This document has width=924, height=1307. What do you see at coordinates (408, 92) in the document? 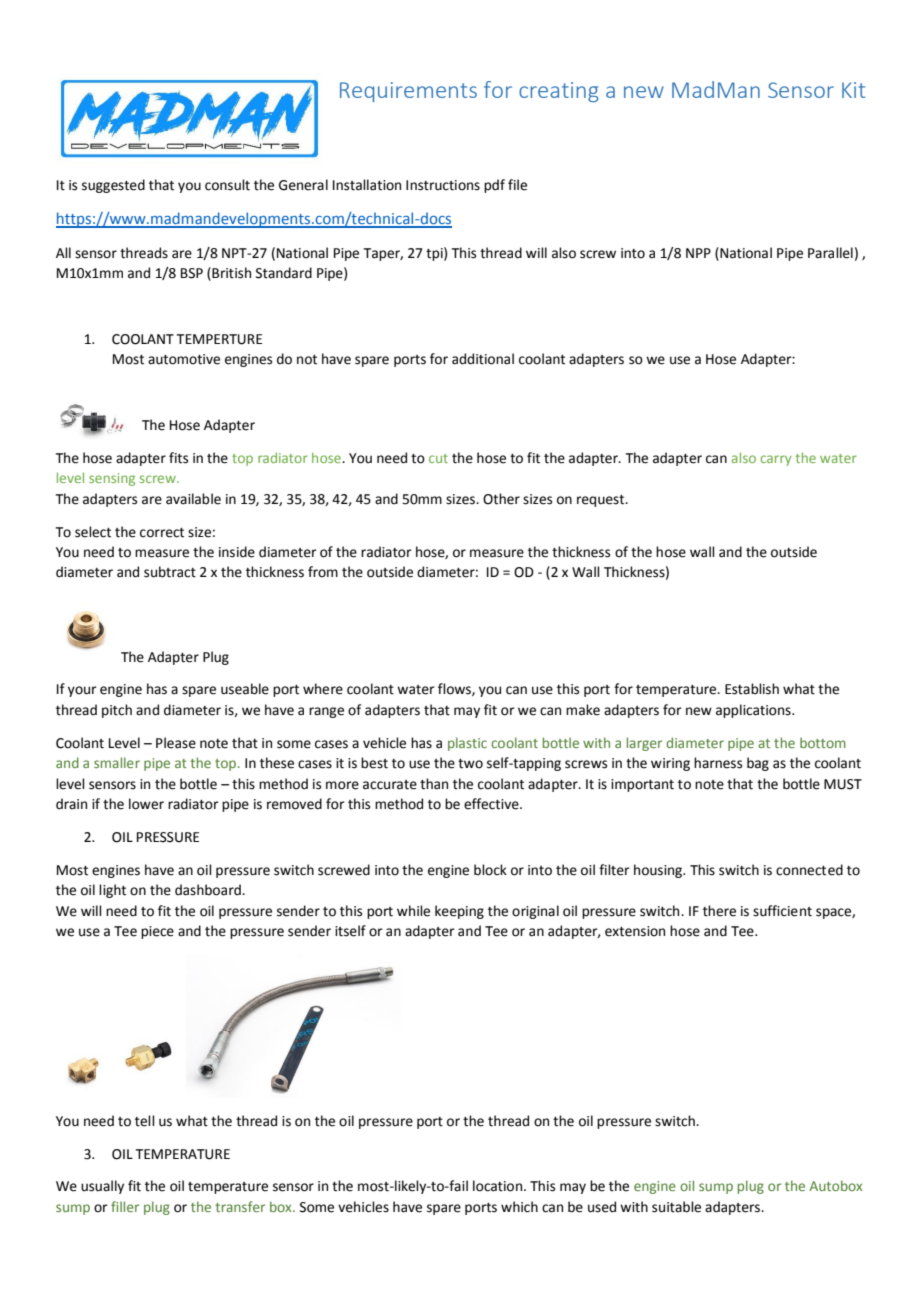
I see `Requirements` at bounding box center [408, 92].
